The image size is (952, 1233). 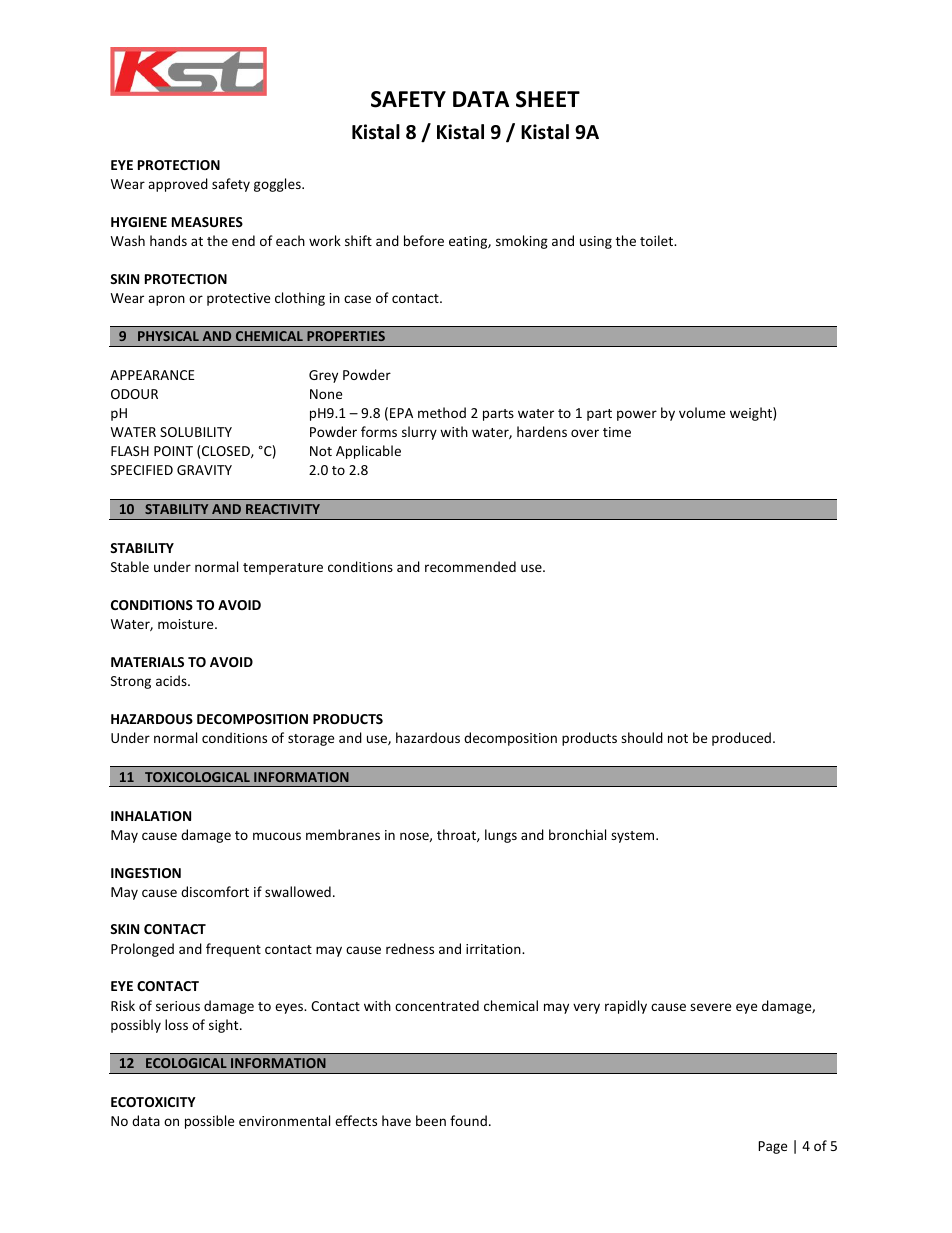 What do you see at coordinates (548, 99) in the page?
I see `SHEET` at bounding box center [548, 99].
